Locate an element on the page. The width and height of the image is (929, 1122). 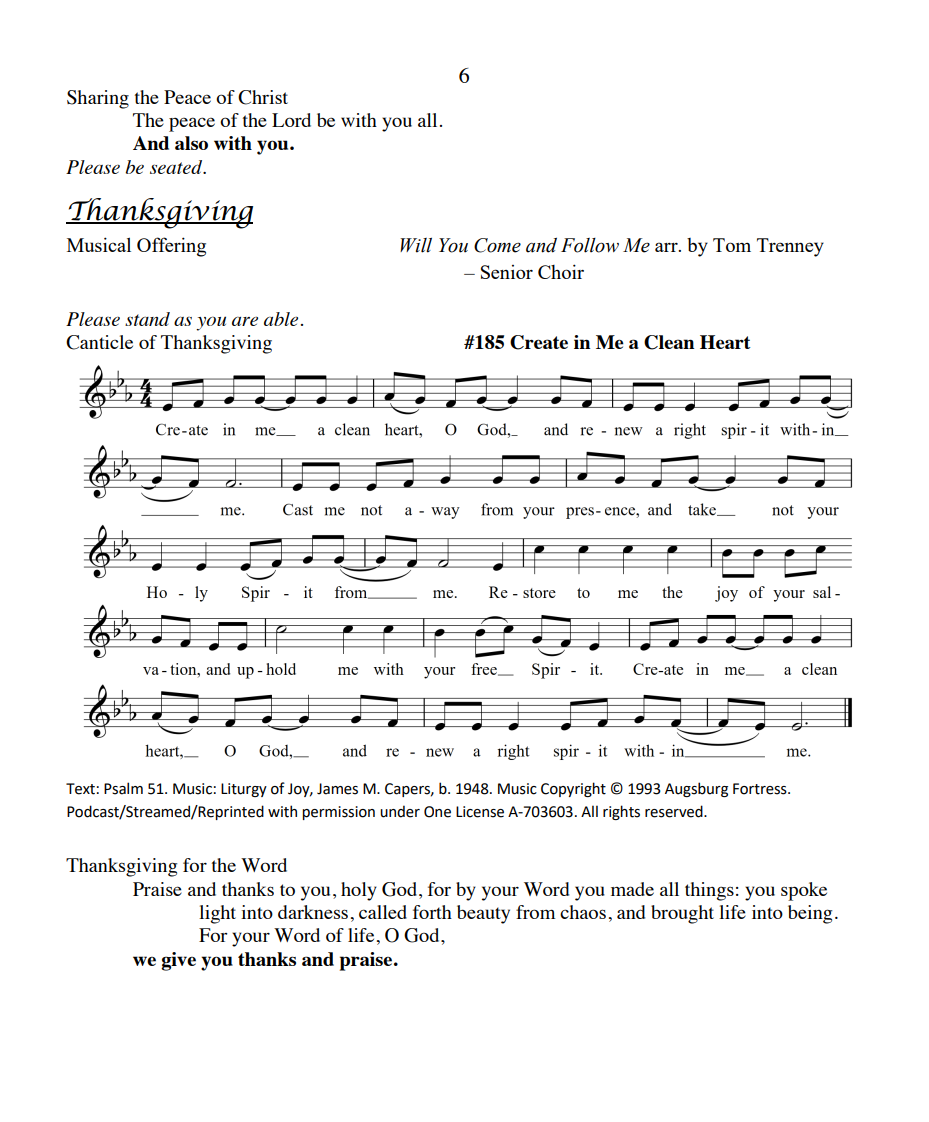
Tom is located at coordinates (732, 245).
